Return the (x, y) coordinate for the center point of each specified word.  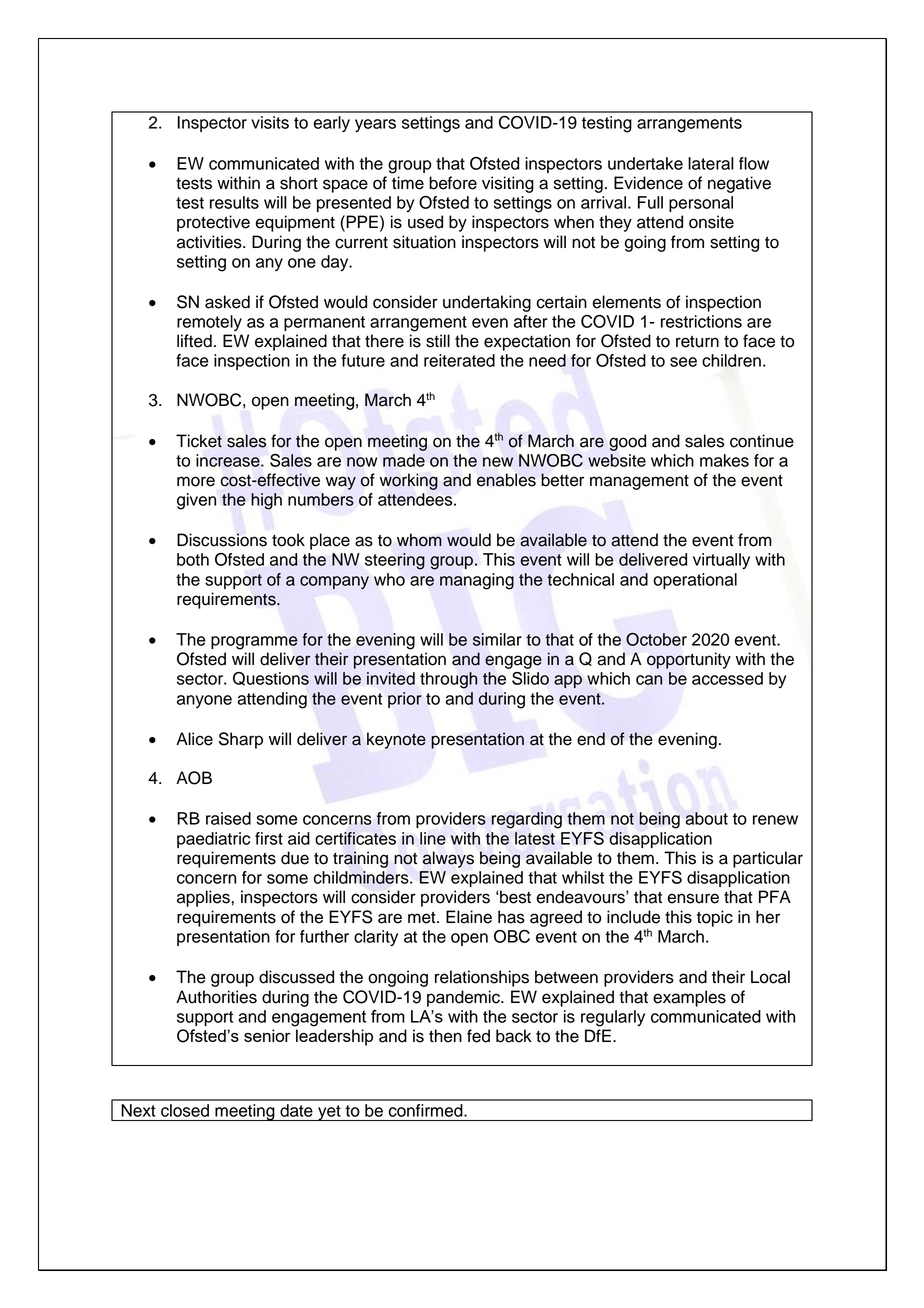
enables (506, 480)
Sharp (241, 740)
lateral (711, 163)
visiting (508, 184)
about (706, 818)
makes (724, 460)
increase (229, 460)
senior (267, 1035)
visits (270, 122)
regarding (527, 820)
